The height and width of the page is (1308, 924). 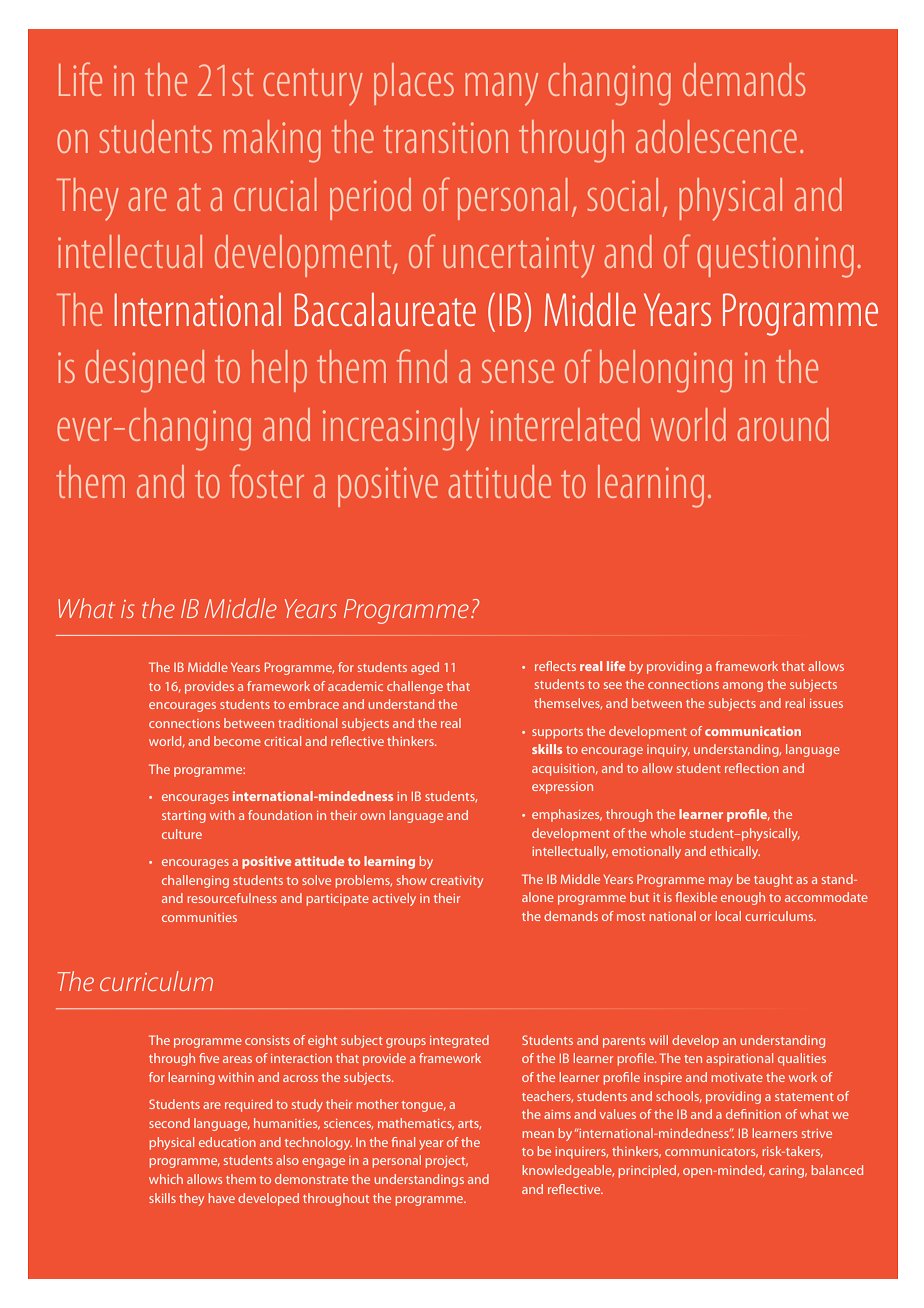 I want to click on among, so click(x=743, y=687).
